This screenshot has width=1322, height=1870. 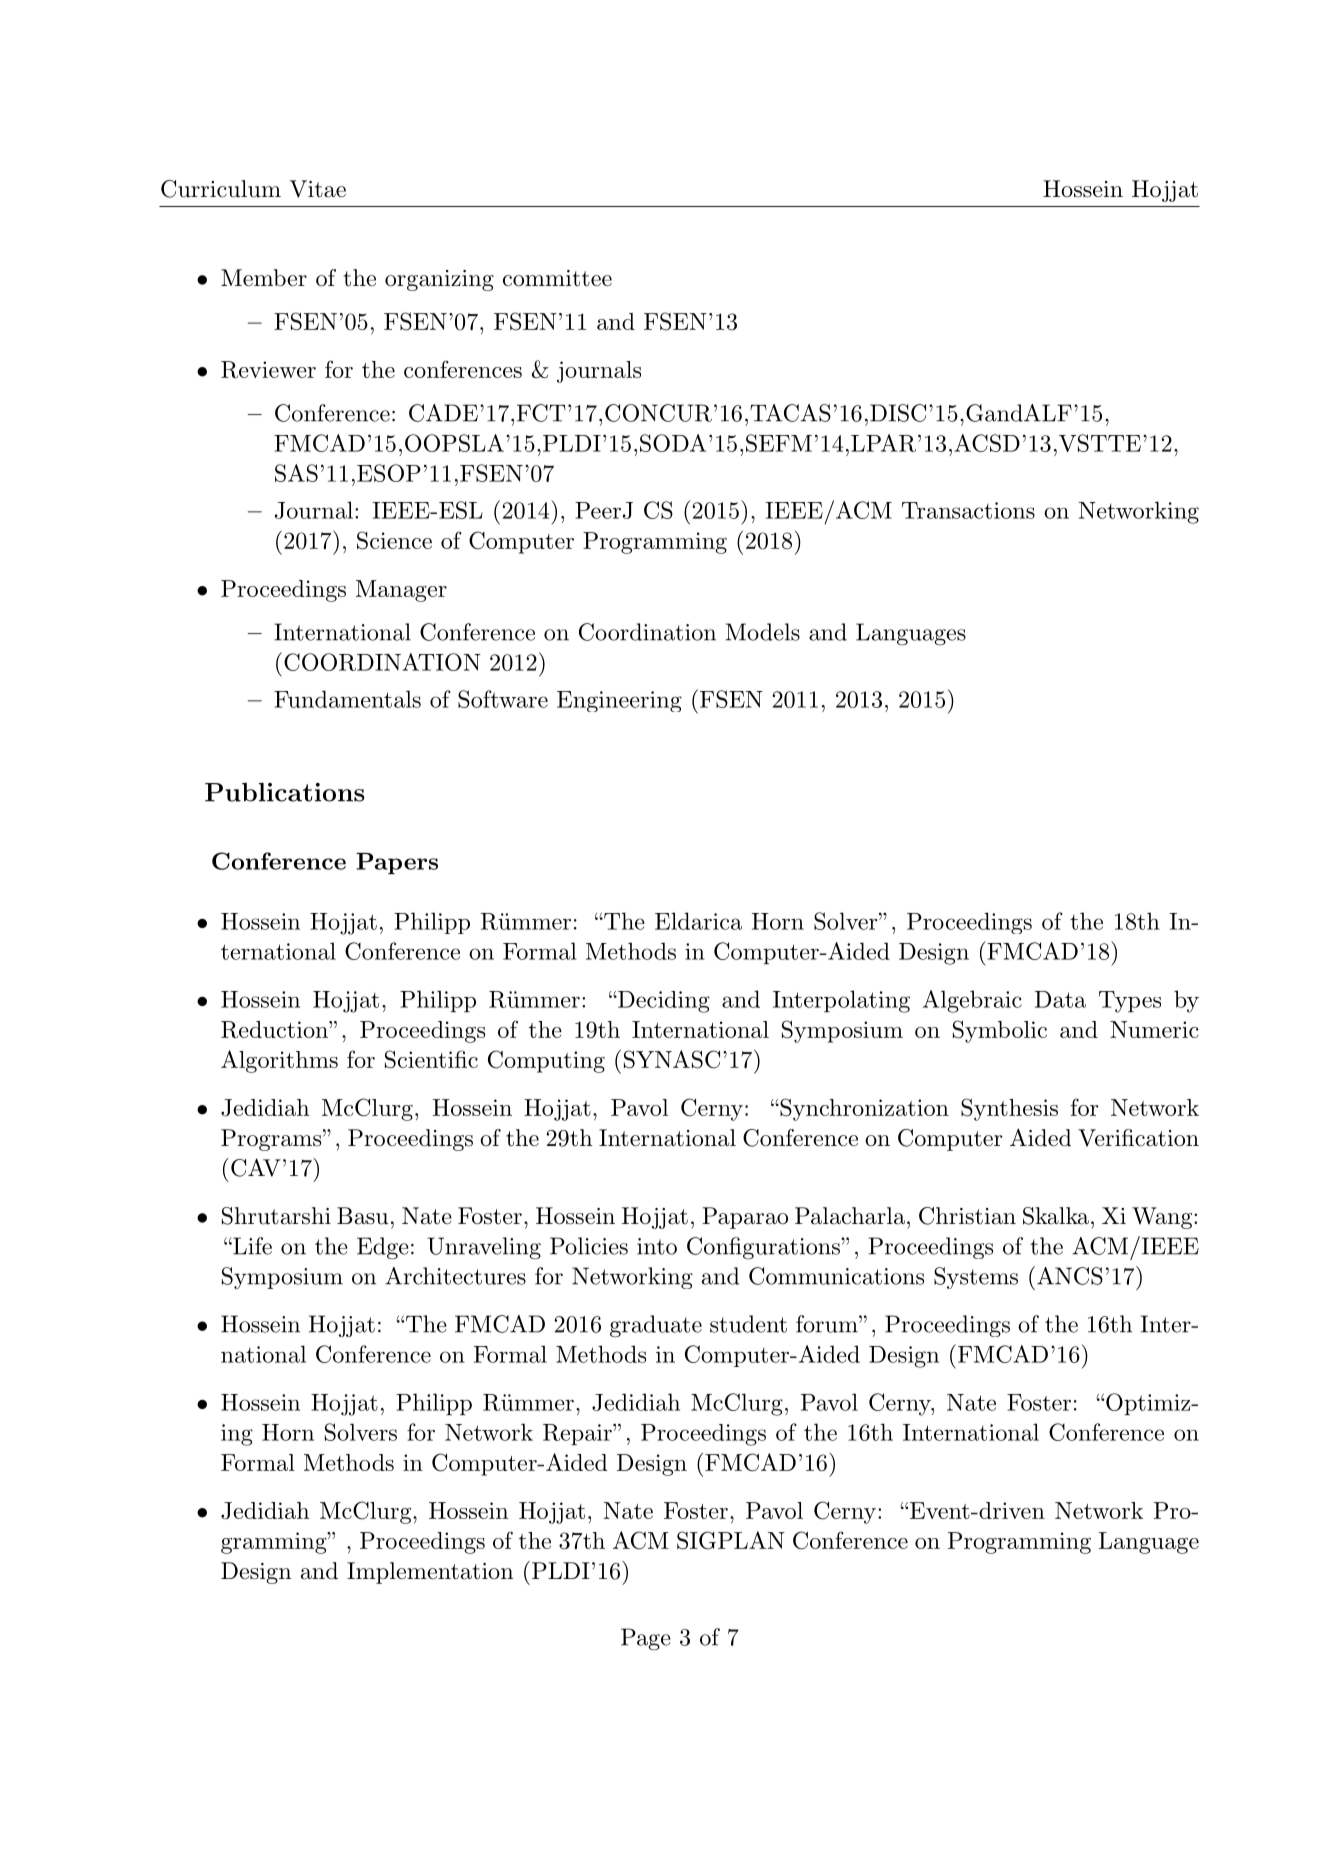 I want to click on Fundamentals, so click(x=347, y=699).
